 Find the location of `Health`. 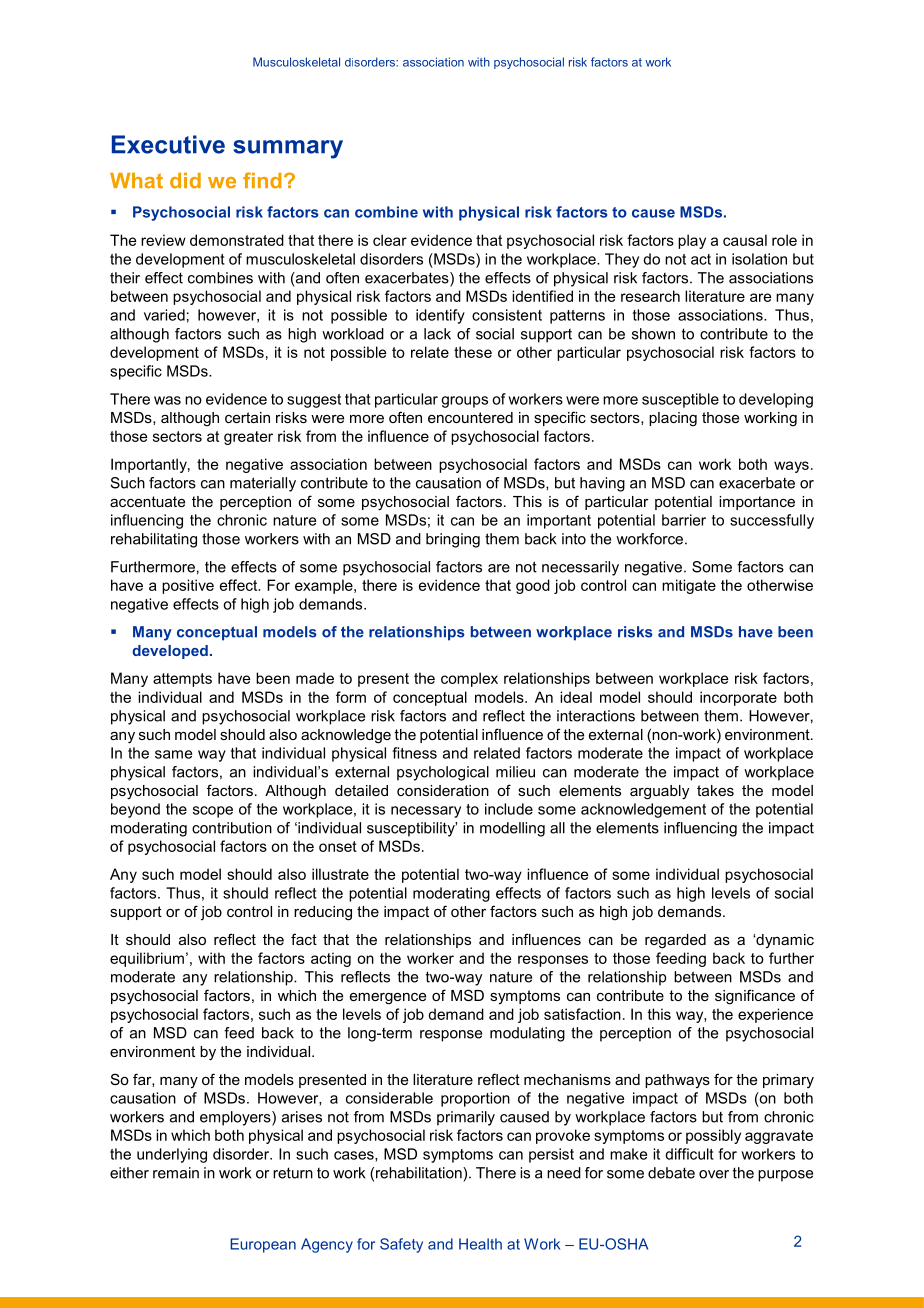

Health is located at coordinates (480, 1244).
